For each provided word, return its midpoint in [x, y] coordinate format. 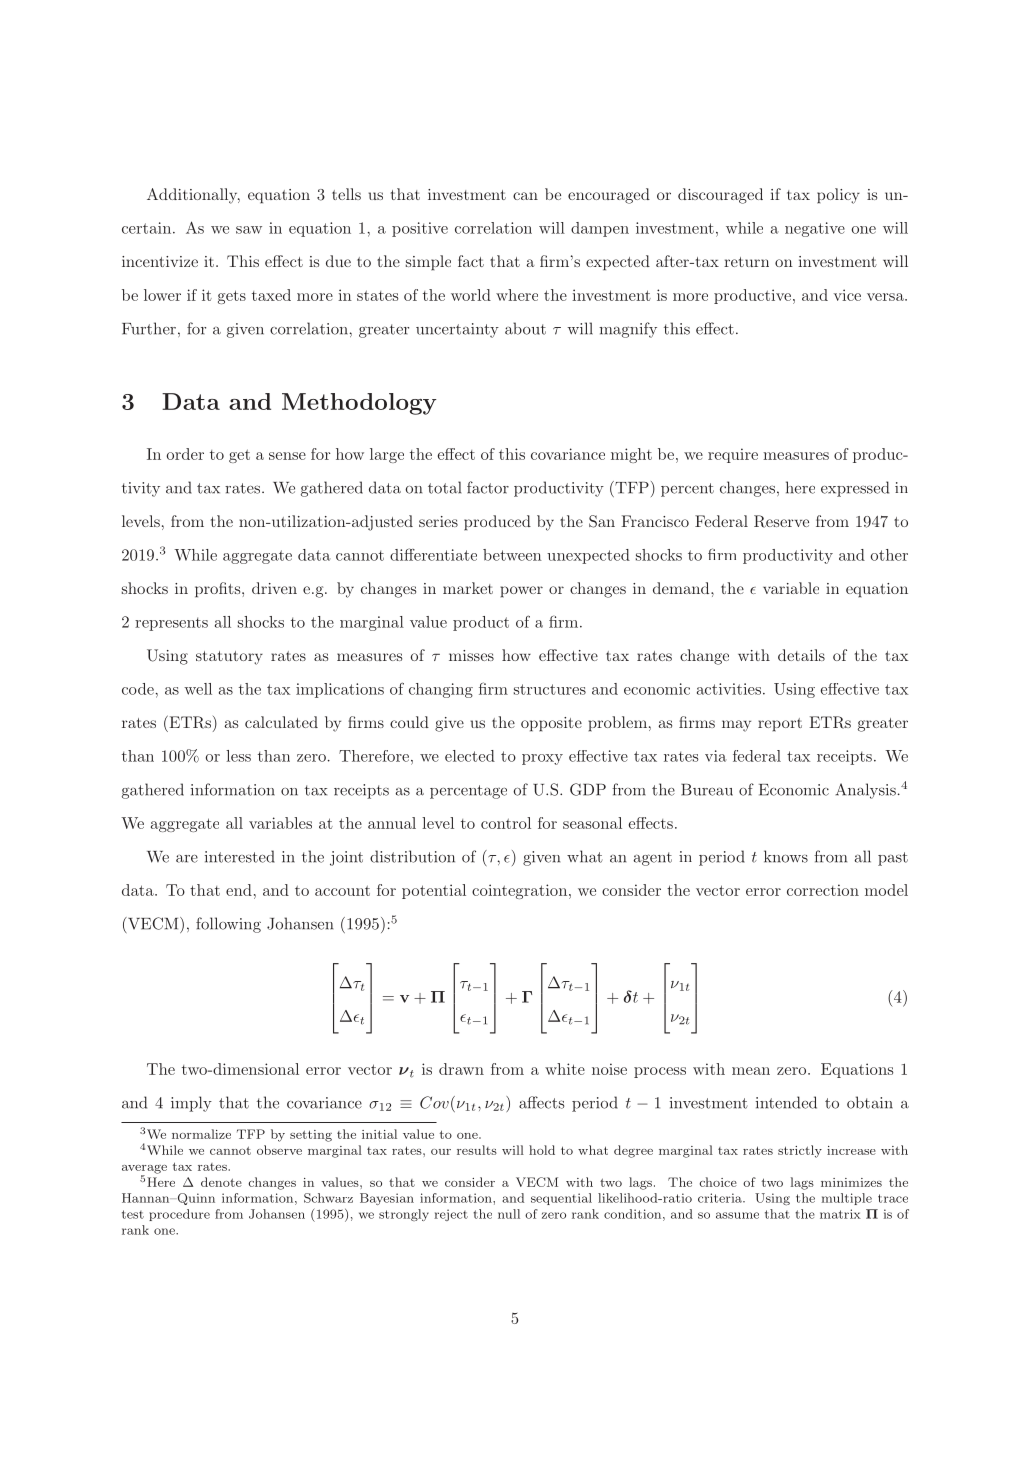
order [185, 454]
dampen [600, 229]
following [228, 925]
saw [249, 230]
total [444, 487]
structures [550, 689]
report [780, 725]
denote [221, 1182]
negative [815, 229]
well [198, 689]
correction [823, 890]
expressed [855, 489]
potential [434, 891]
